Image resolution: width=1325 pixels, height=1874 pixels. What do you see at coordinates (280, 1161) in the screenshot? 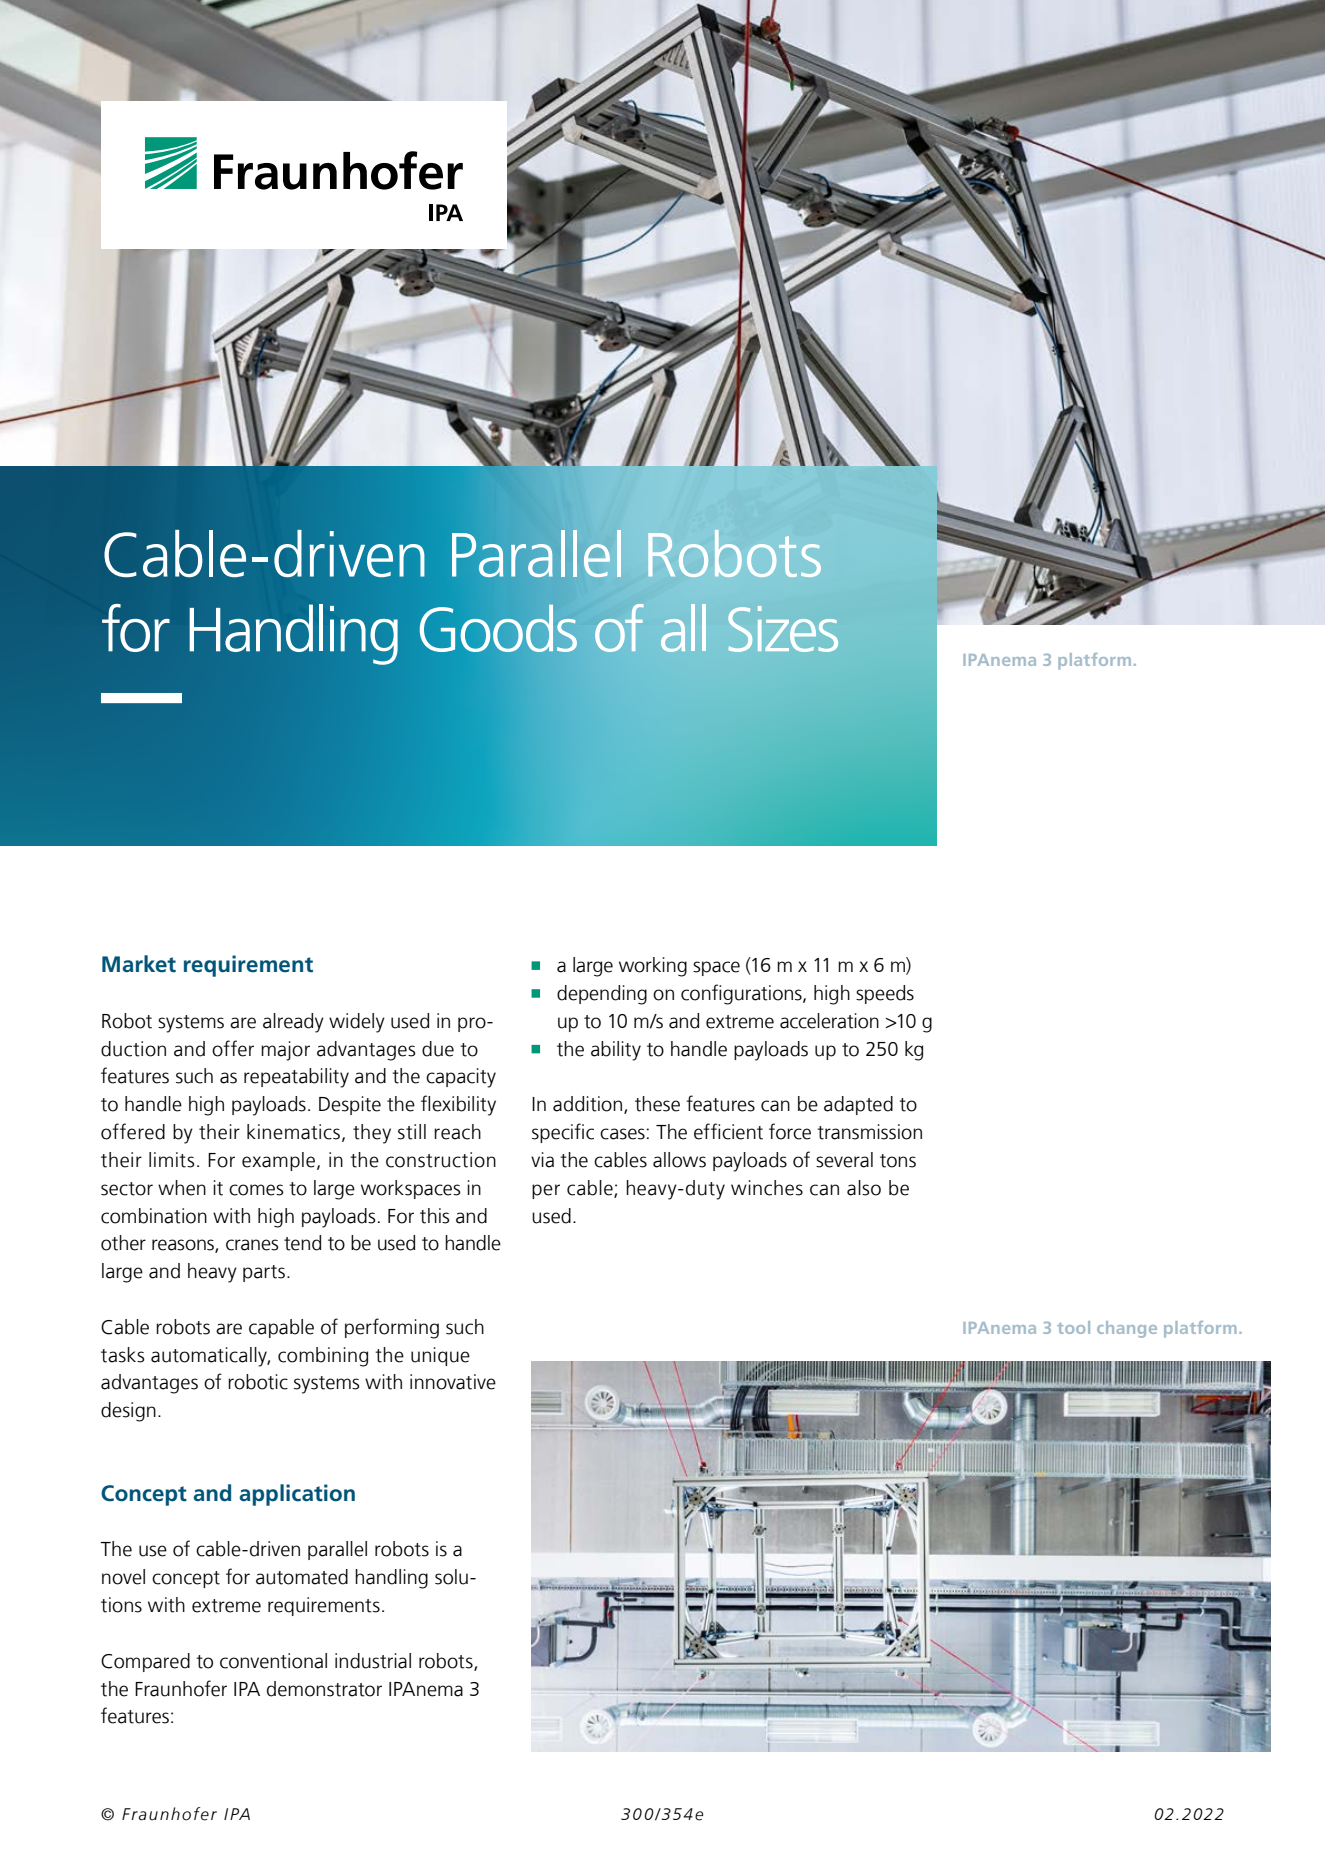
I see `example` at bounding box center [280, 1161].
